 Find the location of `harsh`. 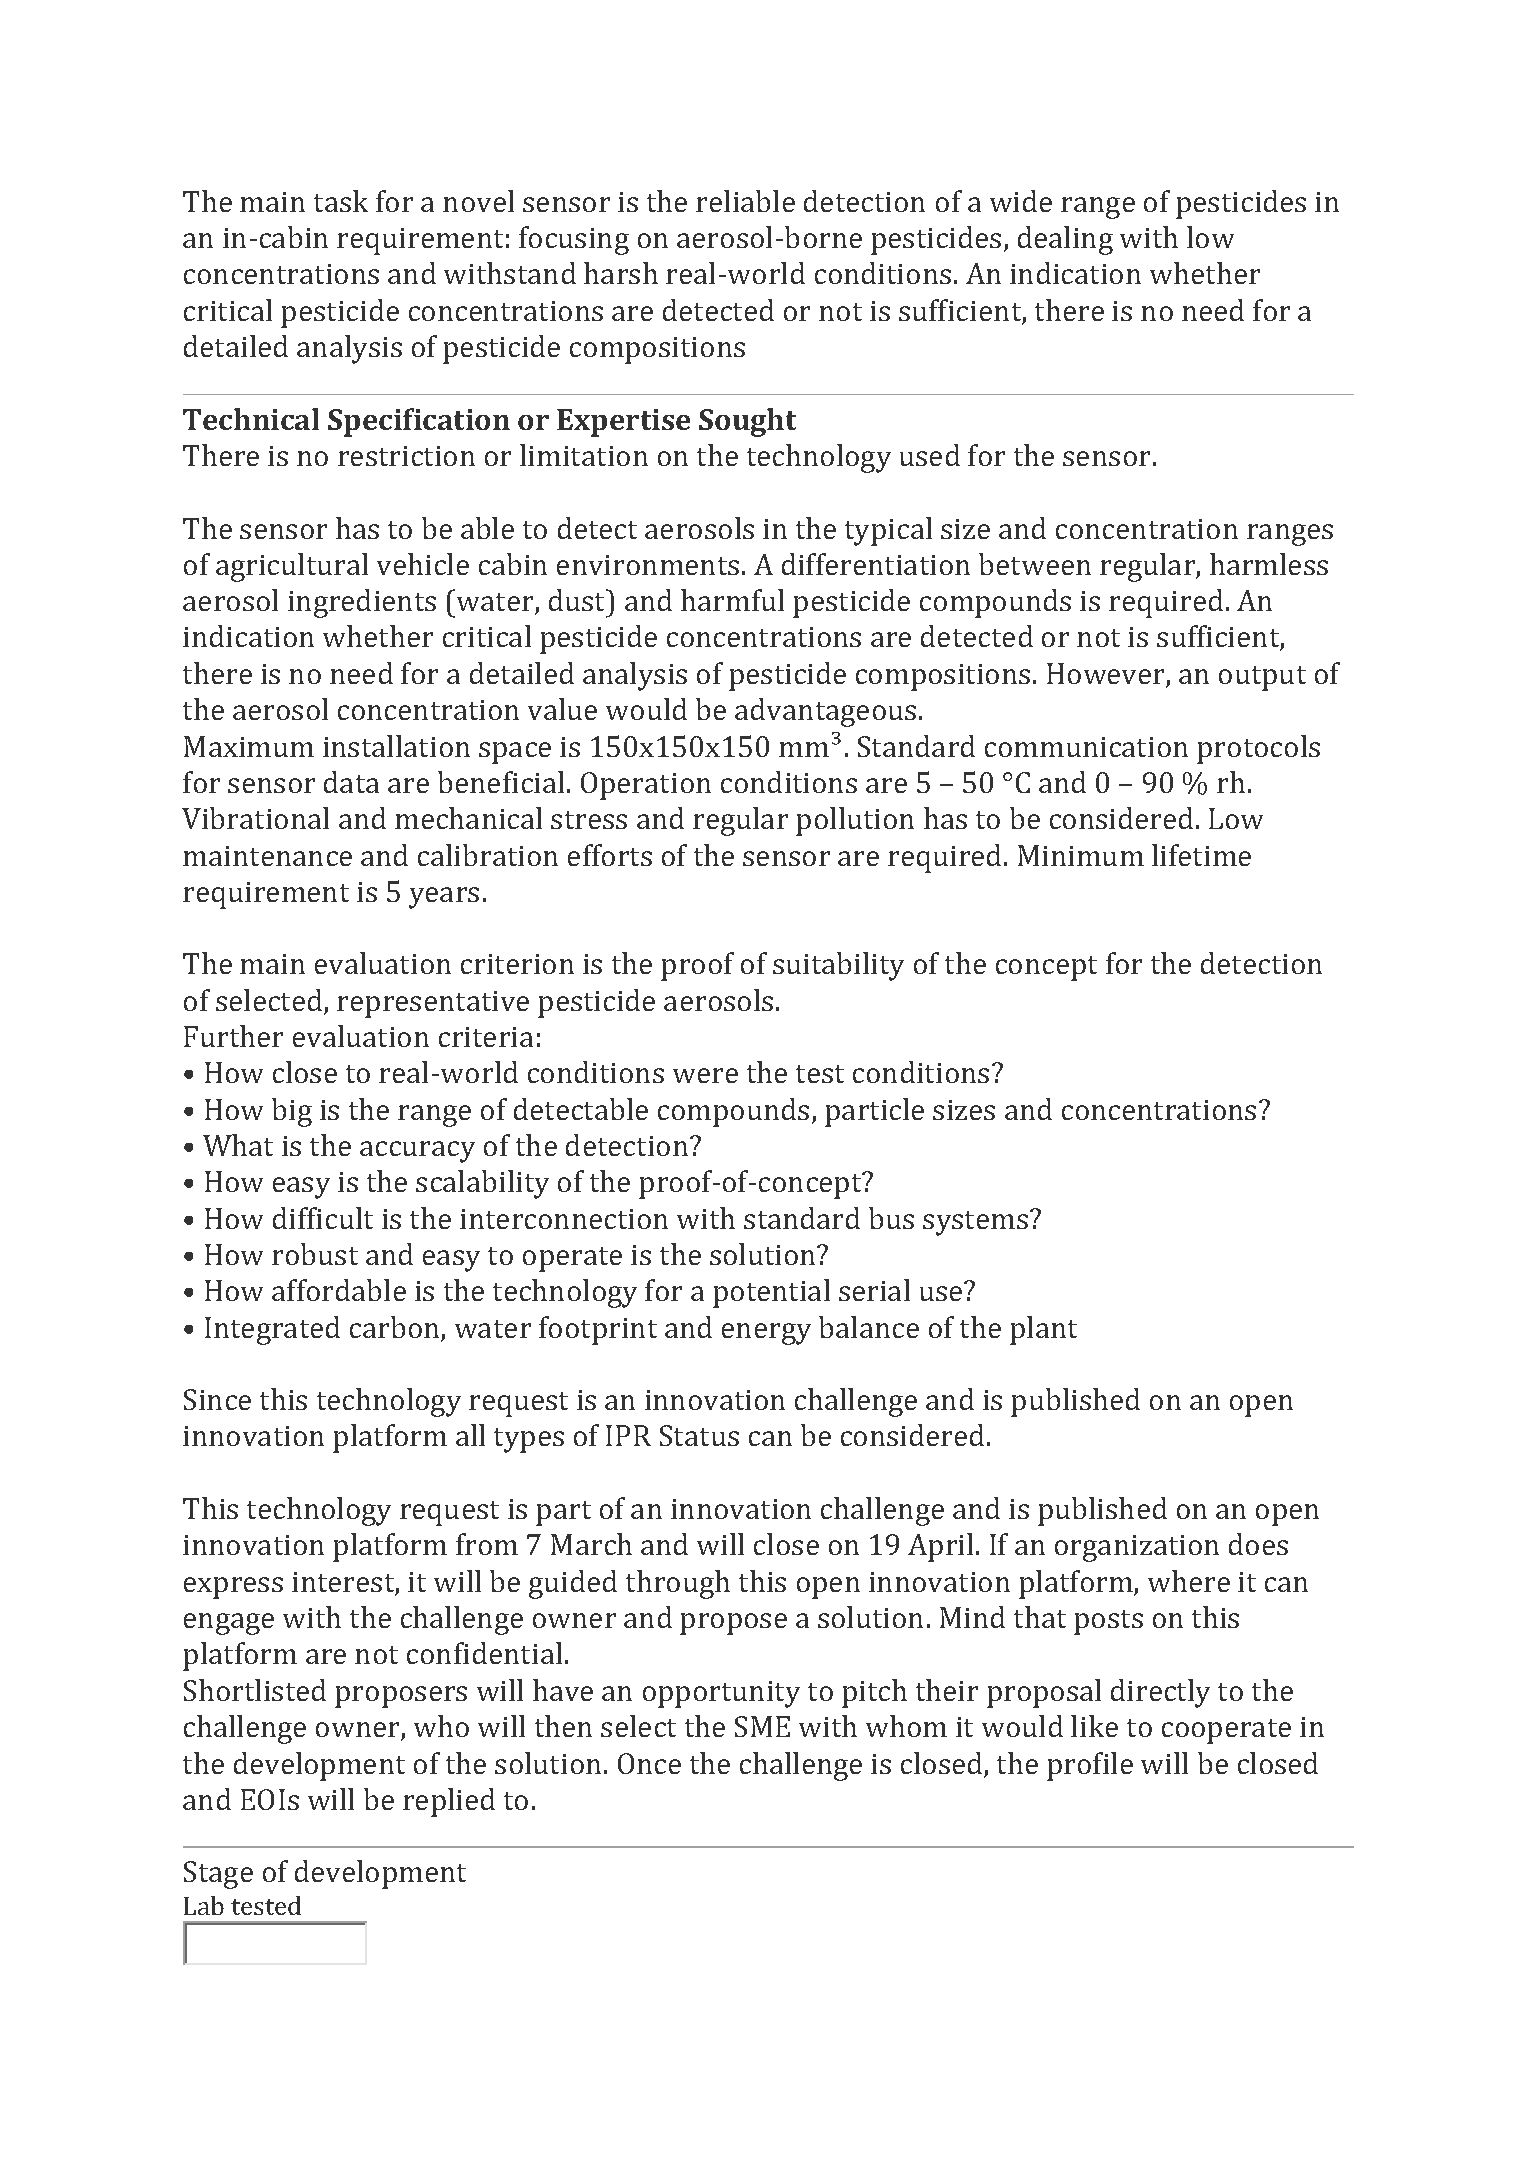

harsh is located at coordinates (621, 273).
